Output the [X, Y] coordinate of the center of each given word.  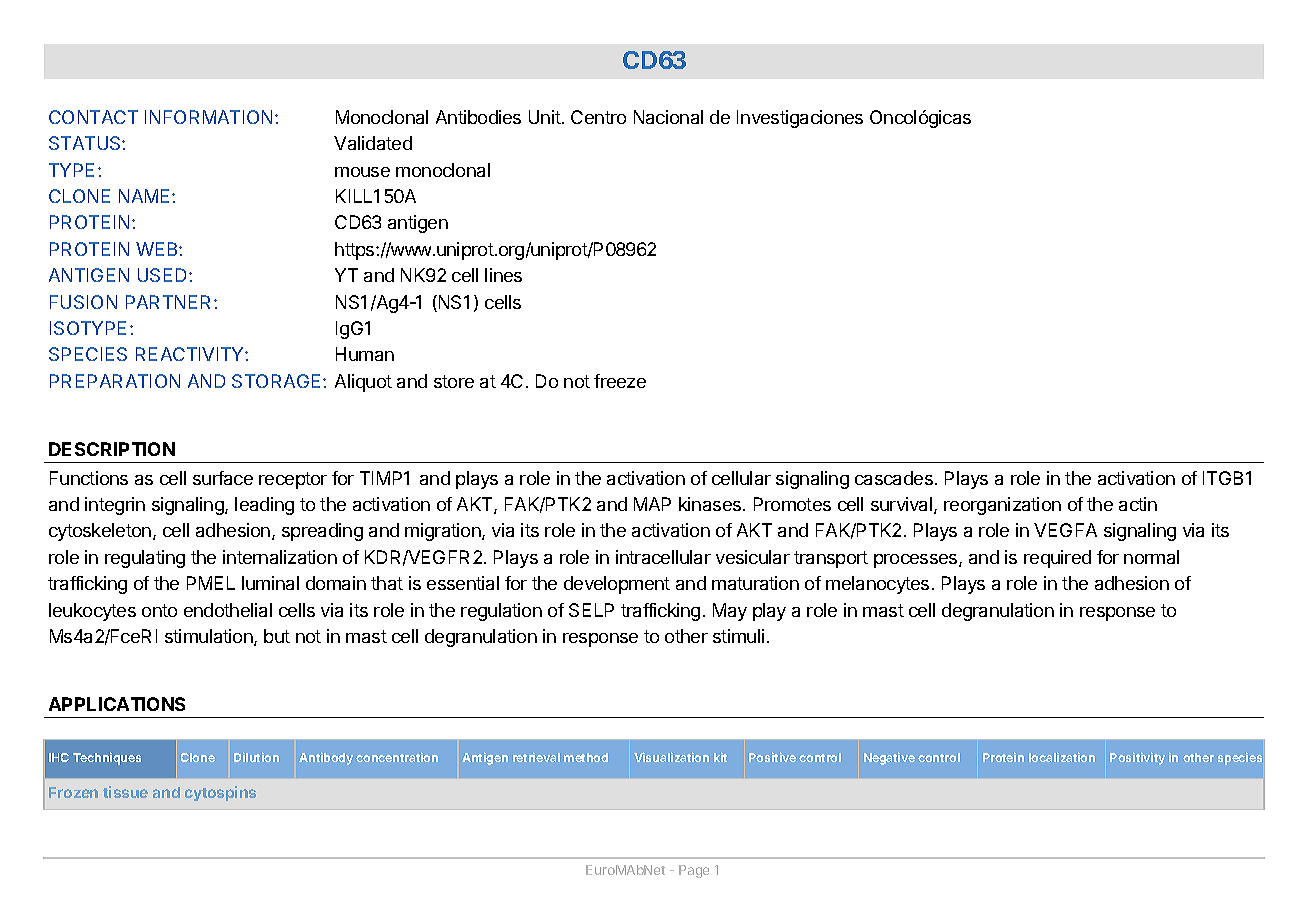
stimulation [210, 637]
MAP [652, 504]
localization [1062, 757]
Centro [598, 117]
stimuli [738, 636]
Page [694, 871]
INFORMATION [208, 117]
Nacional [668, 117]
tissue [125, 792]
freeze [620, 381]
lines [503, 275]
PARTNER [170, 302]
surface [223, 478]
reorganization [1002, 506]
